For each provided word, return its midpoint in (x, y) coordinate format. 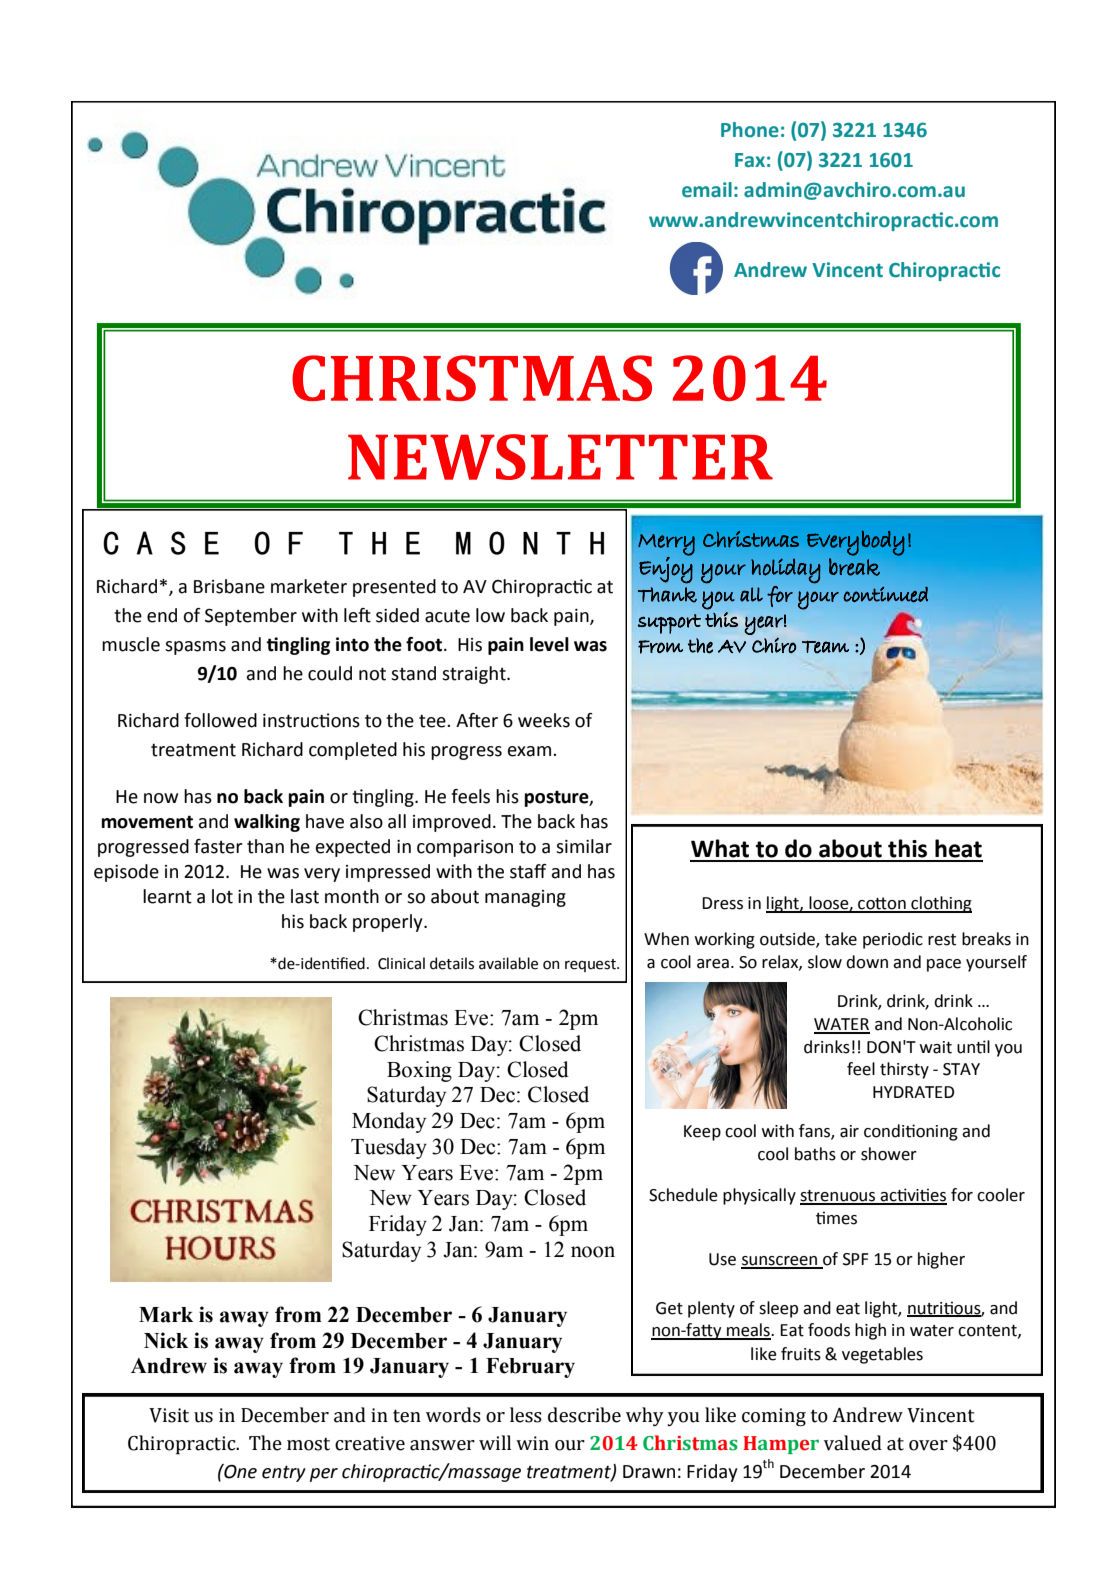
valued (853, 1443)
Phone (750, 130)
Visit (169, 1415)
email (707, 190)
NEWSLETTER (560, 457)
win (532, 1443)
